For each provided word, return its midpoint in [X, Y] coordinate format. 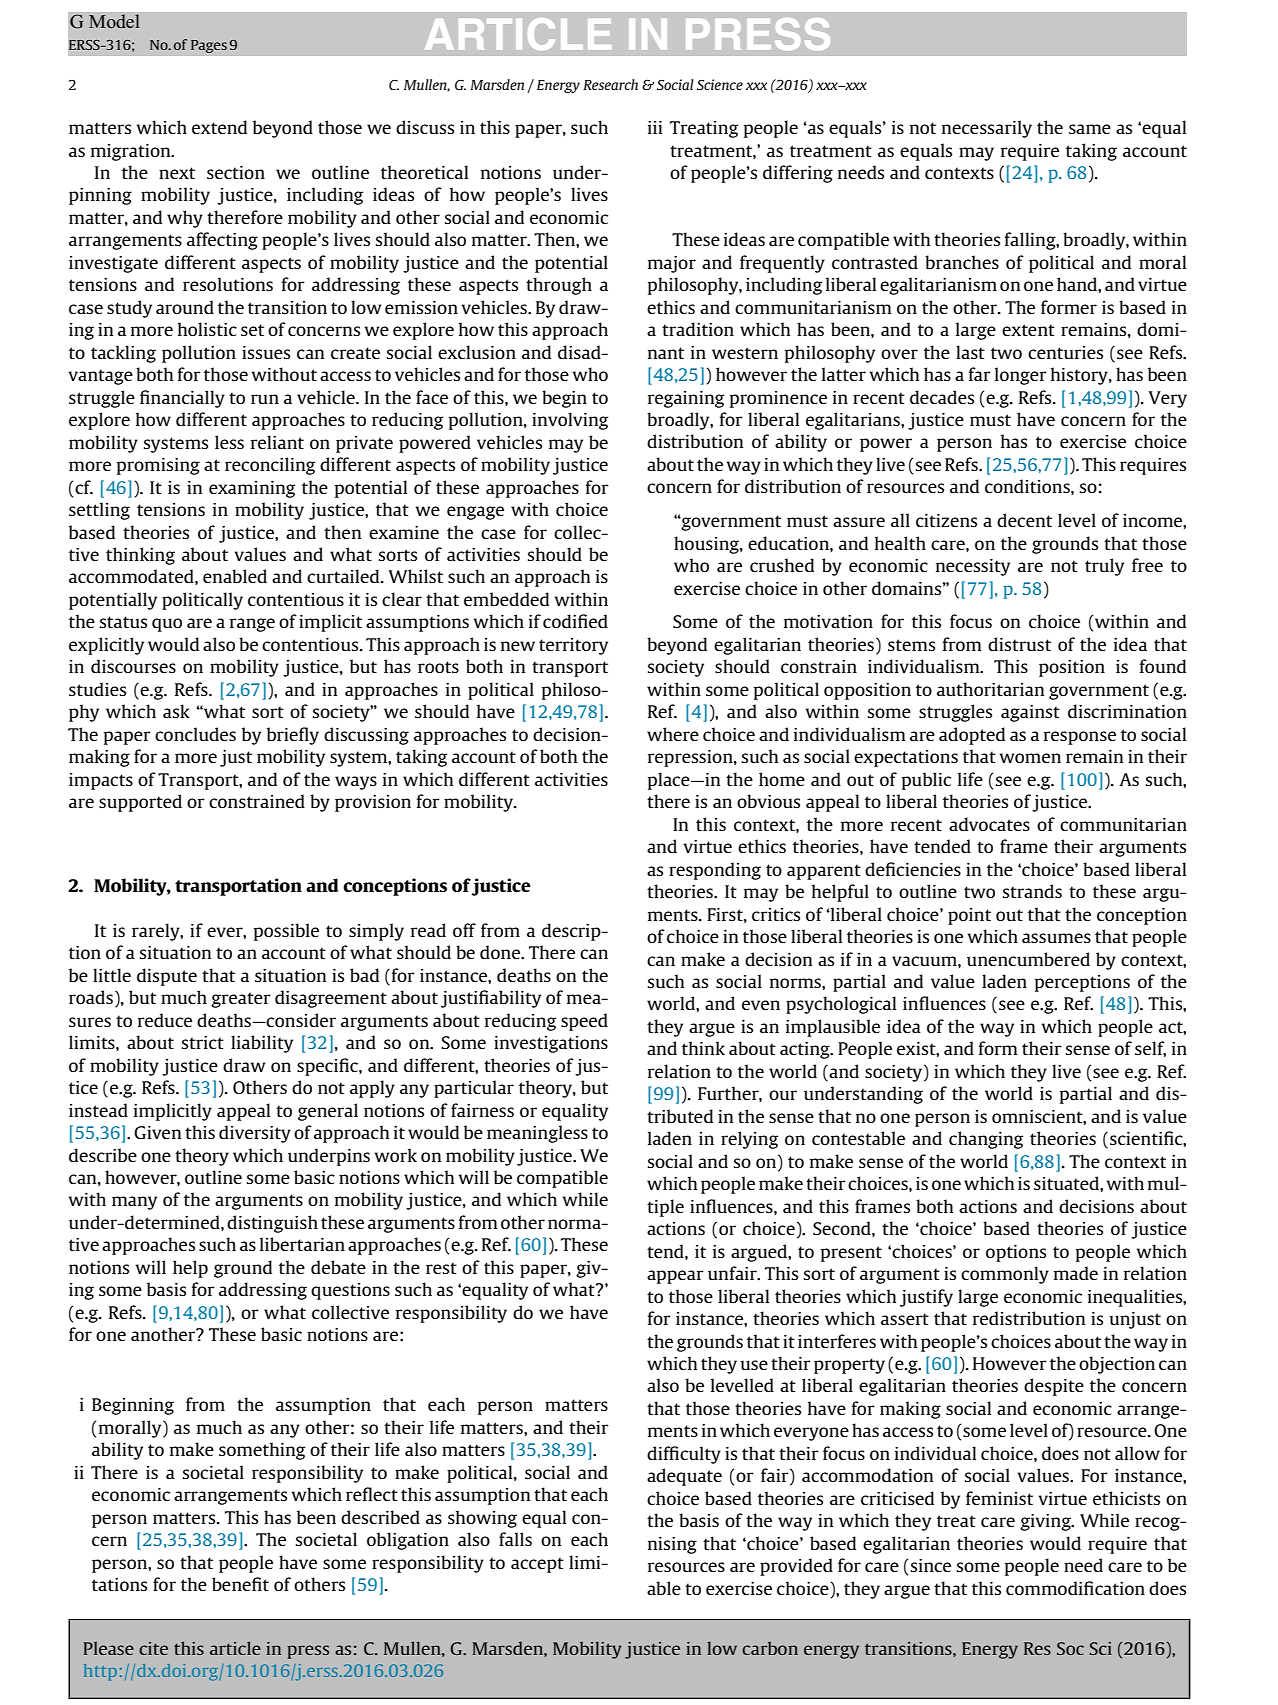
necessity [973, 567]
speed [584, 1022]
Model [114, 21]
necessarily [987, 129]
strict [203, 1042]
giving [1046, 1522]
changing [986, 1140]
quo [167, 625]
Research [610, 84]
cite [153, 1648]
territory [573, 646]
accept [537, 1565]
